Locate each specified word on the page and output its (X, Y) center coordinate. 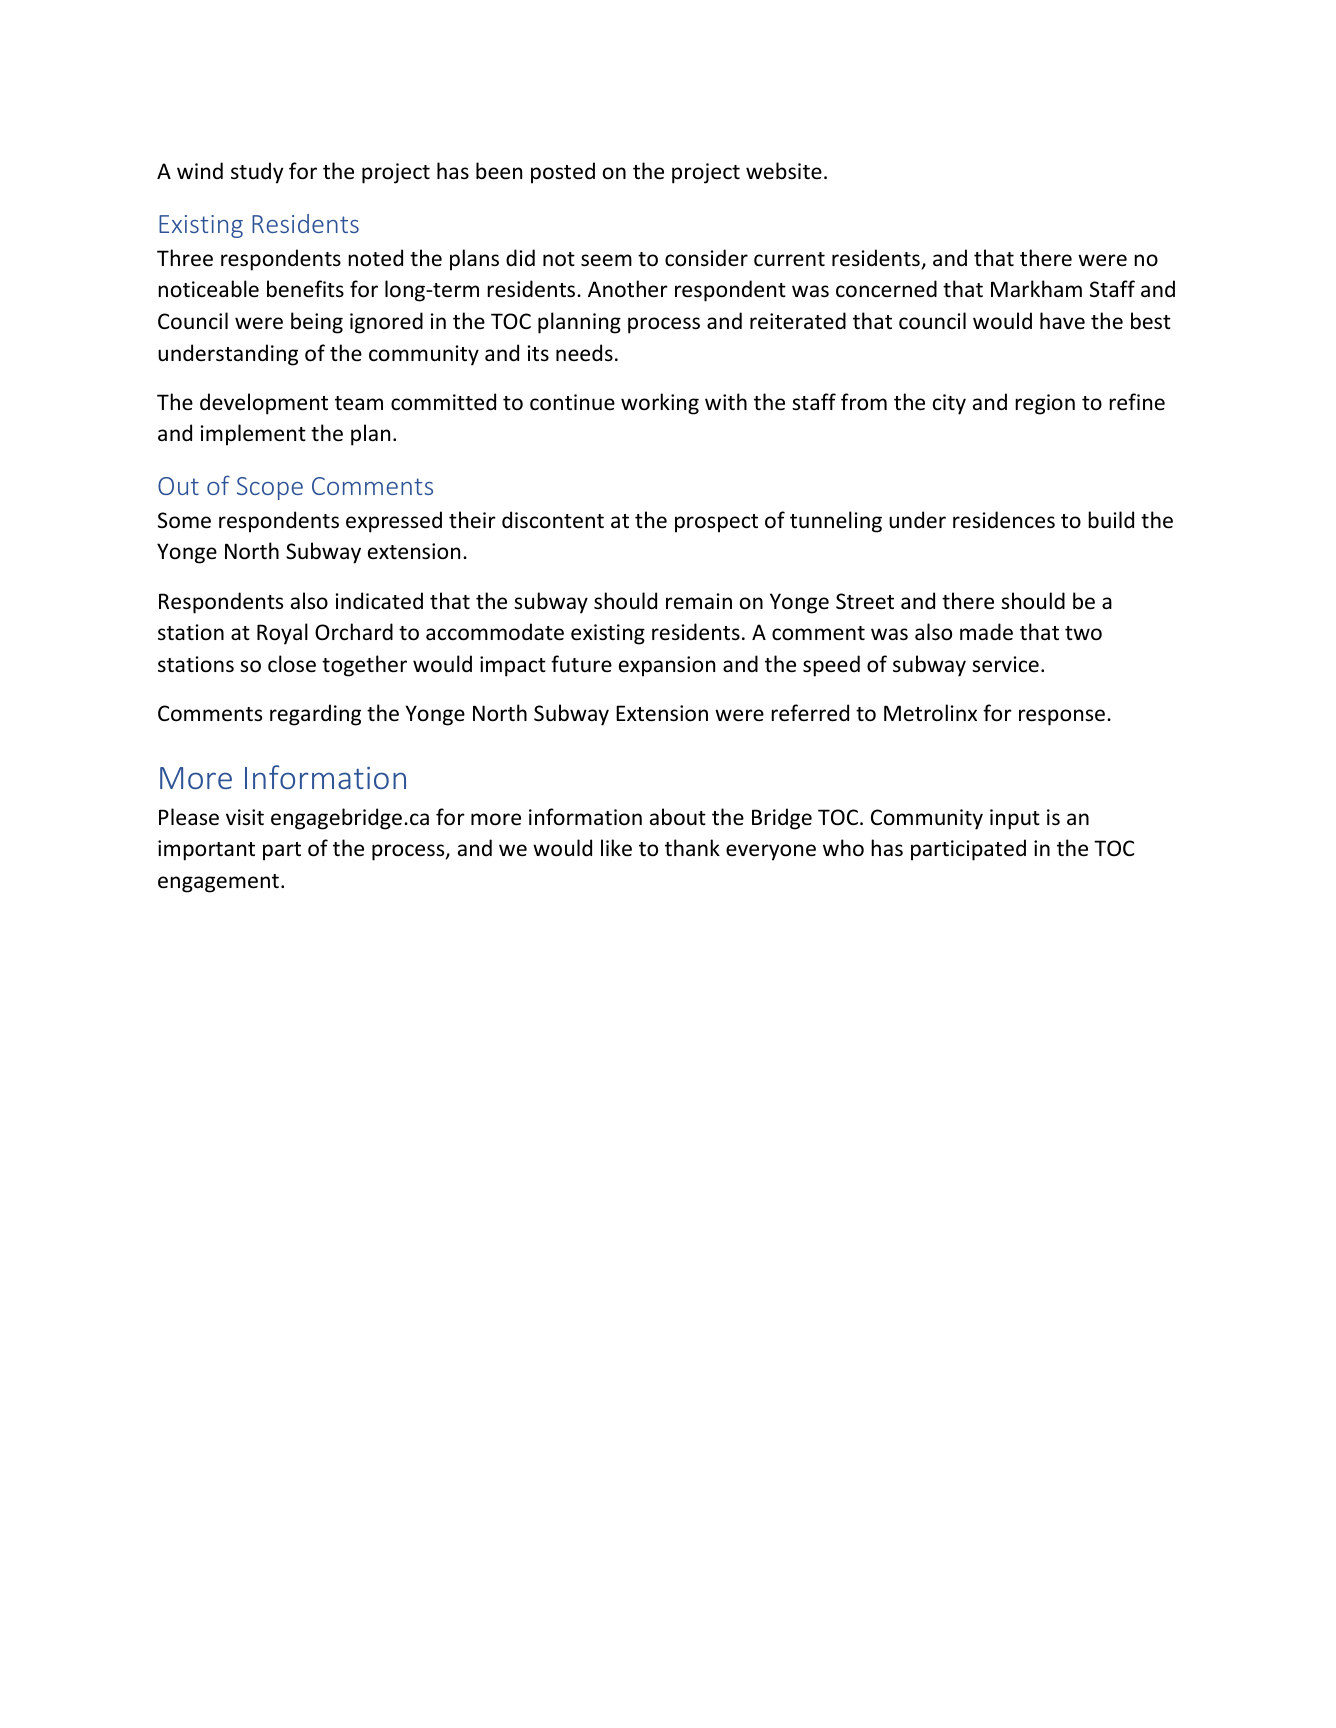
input (1015, 819)
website (784, 171)
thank (692, 847)
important (206, 850)
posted (563, 173)
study (257, 173)
